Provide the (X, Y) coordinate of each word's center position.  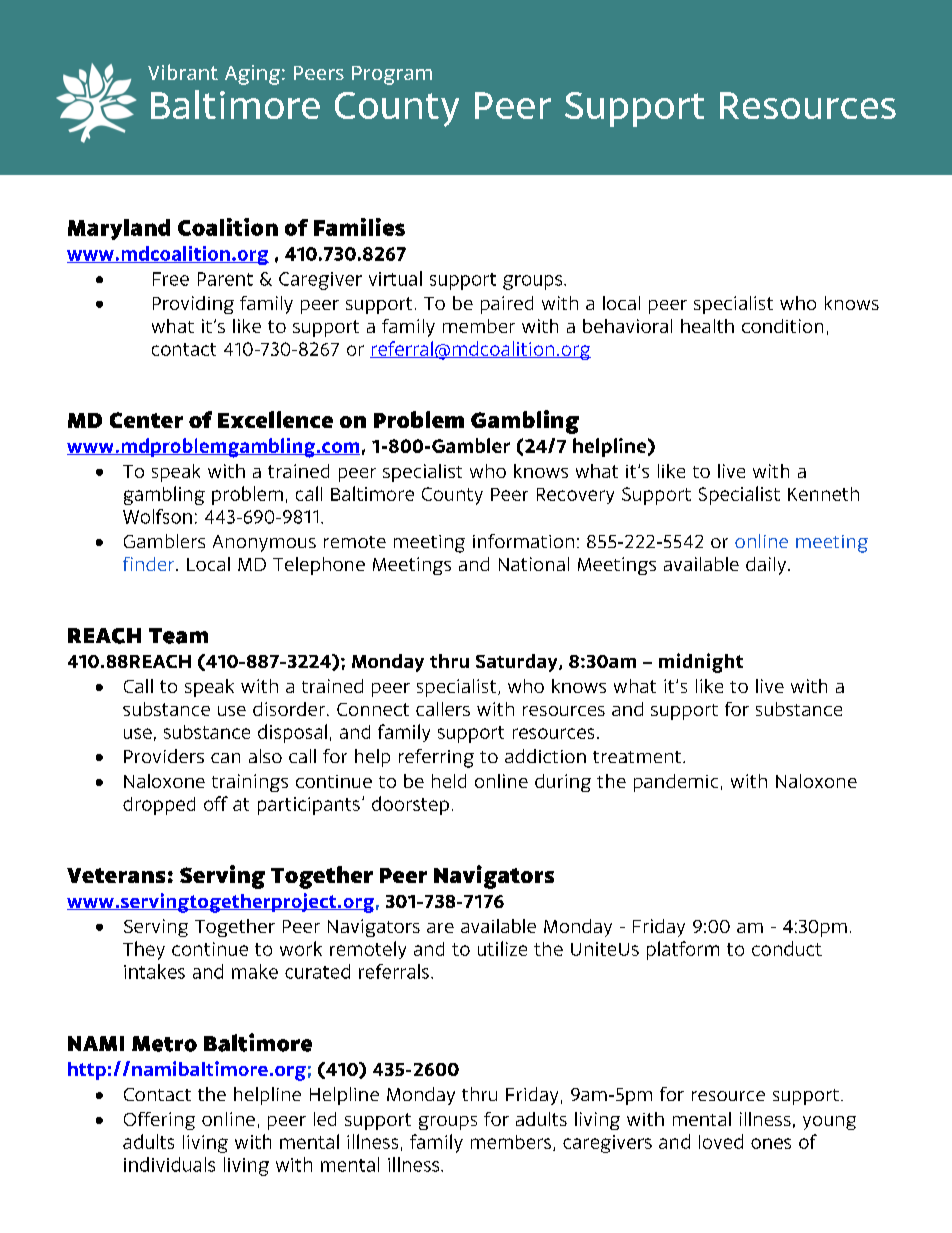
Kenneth (823, 494)
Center (146, 420)
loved (721, 1141)
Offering (159, 1121)
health (707, 326)
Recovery (575, 496)
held (449, 781)
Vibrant (183, 72)
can (225, 758)
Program (392, 75)
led (325, 1119)
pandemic (676, 783)
